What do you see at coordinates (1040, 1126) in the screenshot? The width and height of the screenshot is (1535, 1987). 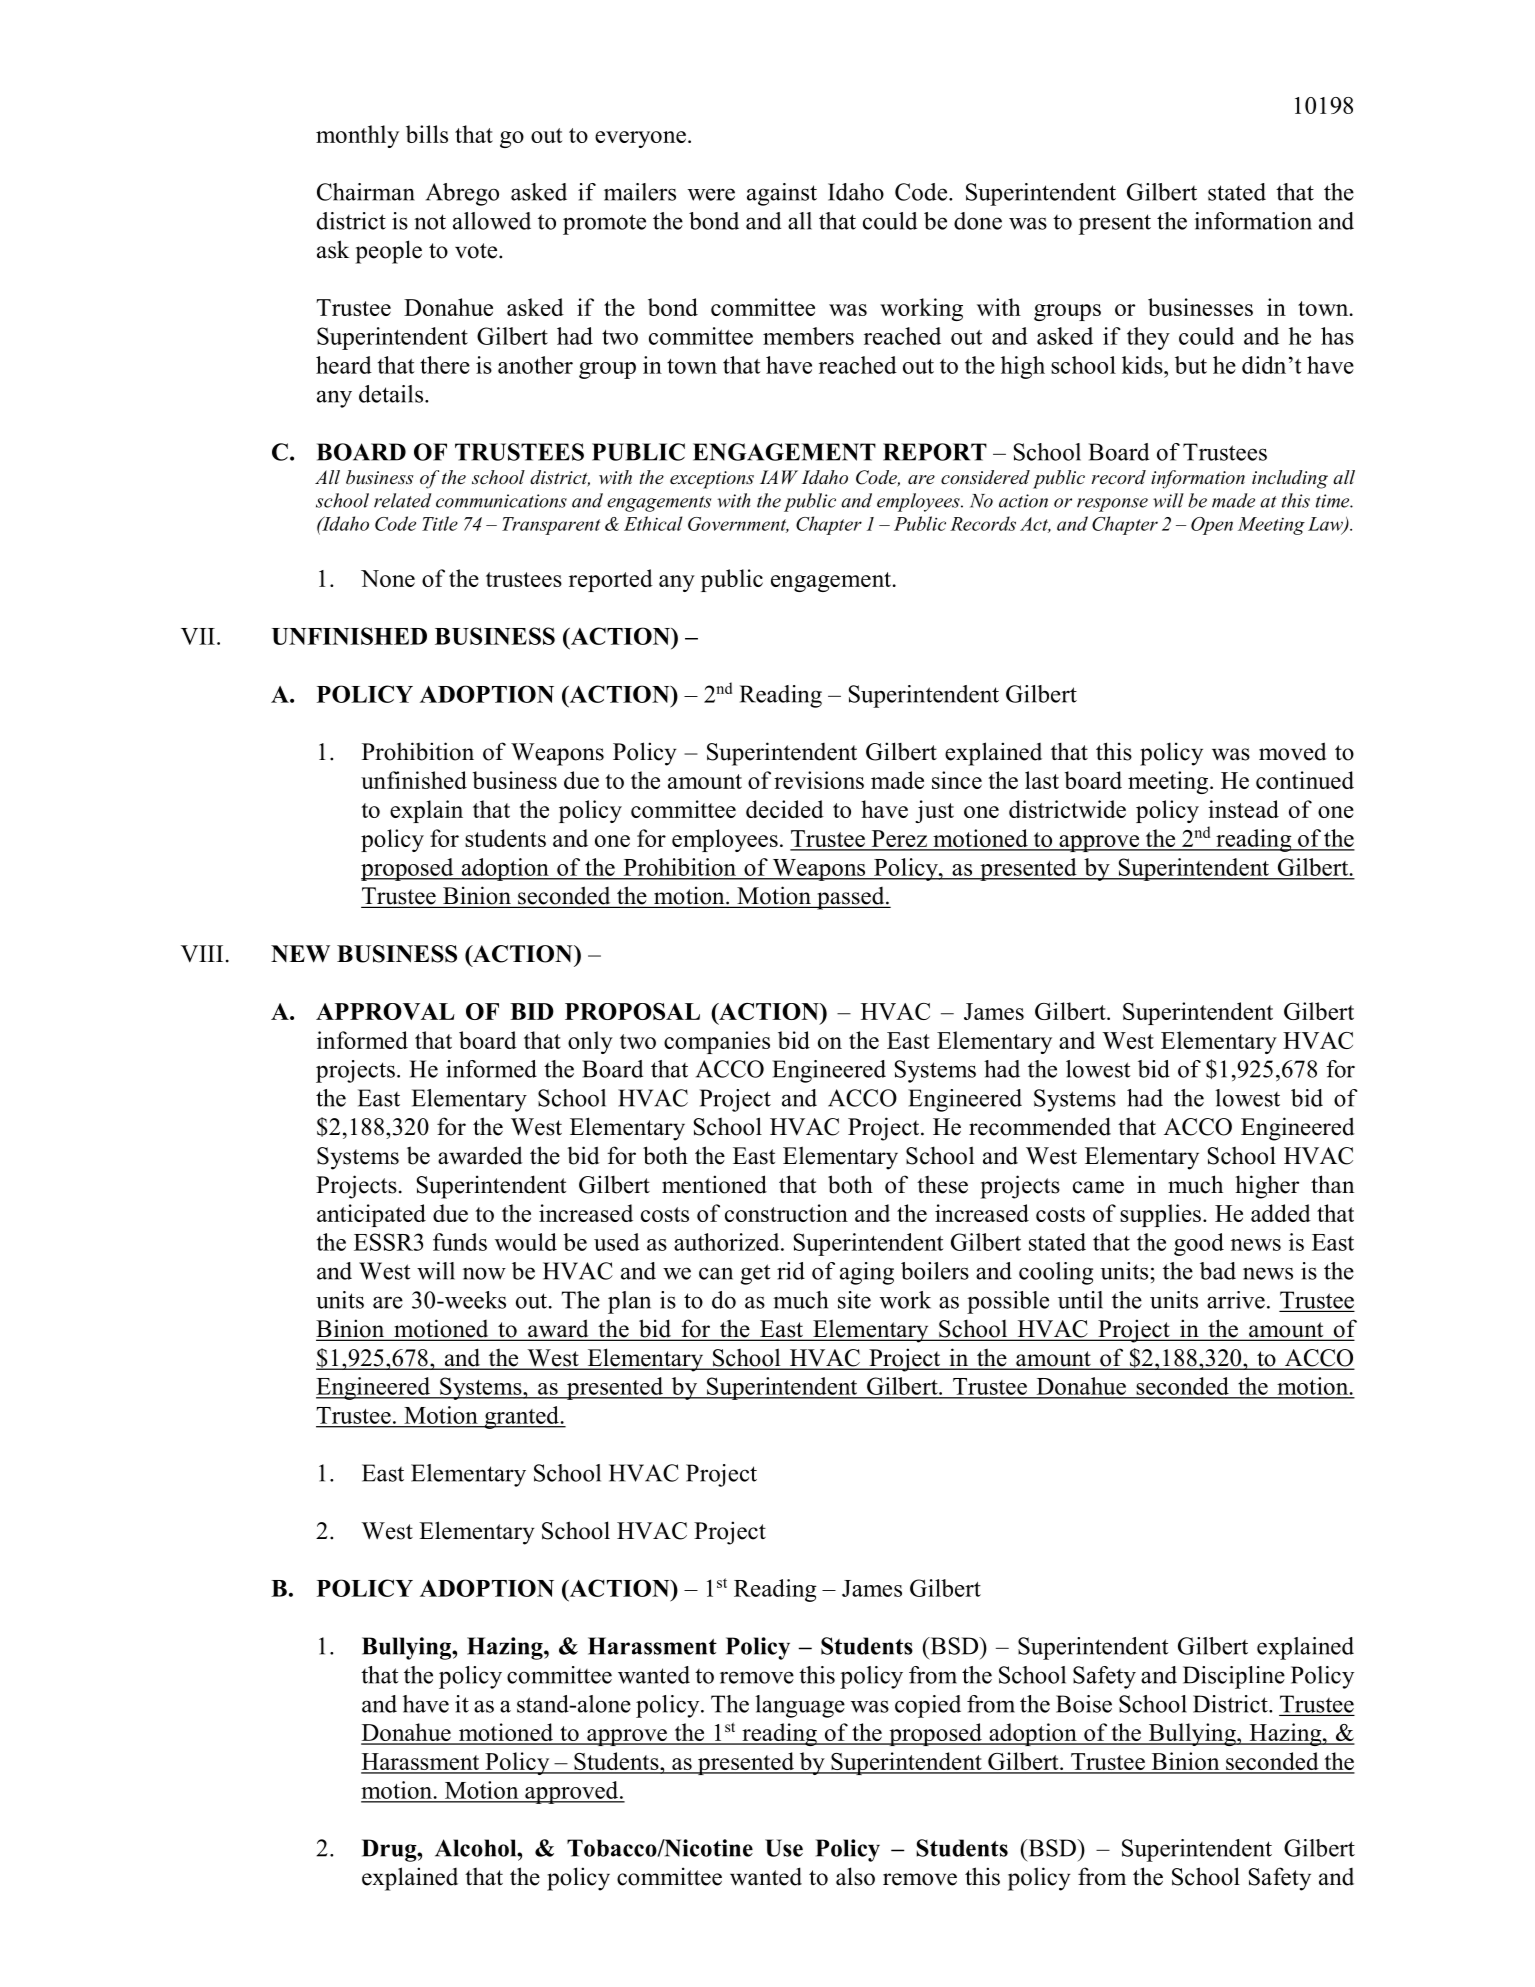 I see `recommended` at bounding box center [1040, 1126].
